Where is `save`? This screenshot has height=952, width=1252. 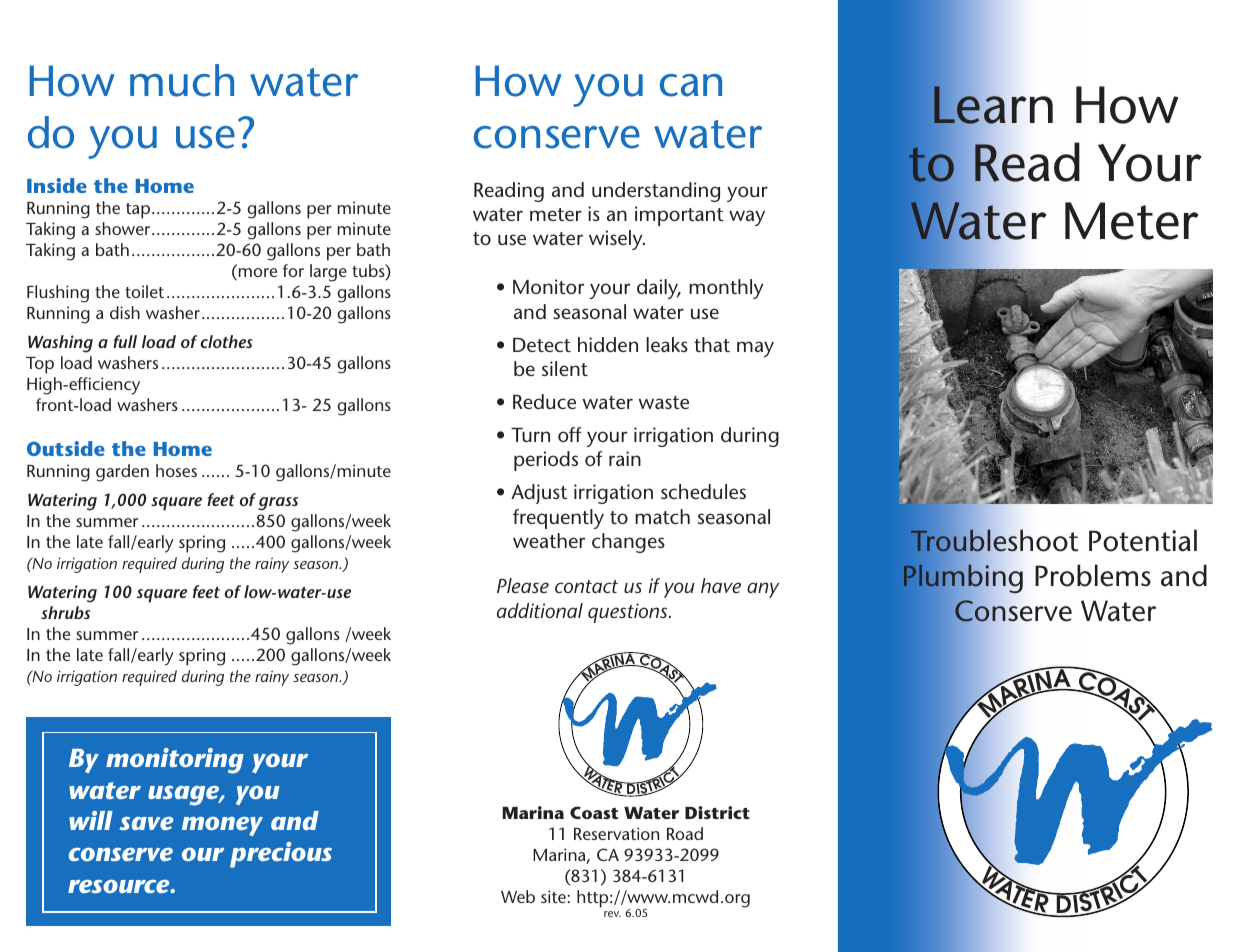
save is located at coordinates (146, 823).
